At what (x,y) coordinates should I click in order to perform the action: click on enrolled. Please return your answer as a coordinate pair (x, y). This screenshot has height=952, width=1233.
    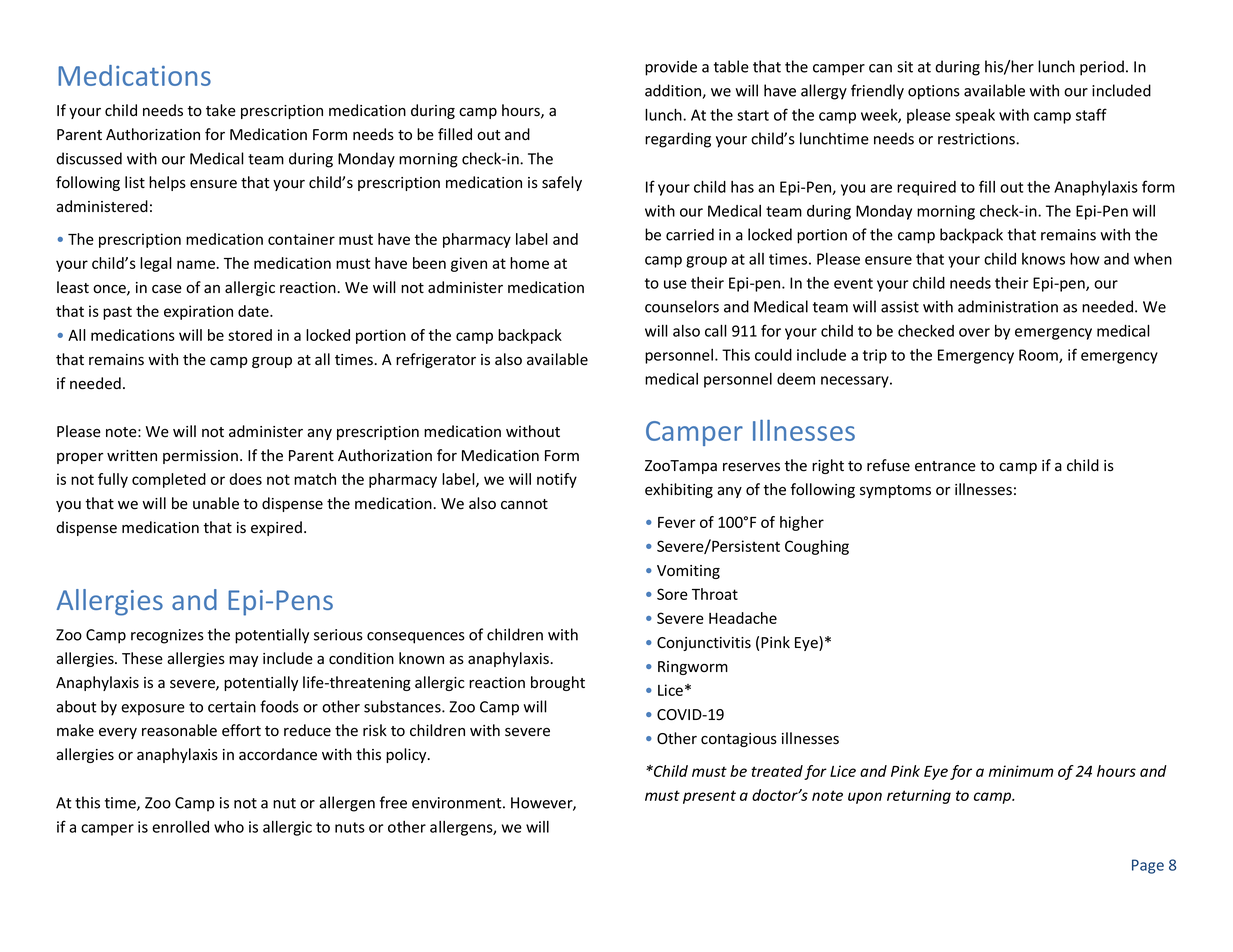
    Looking at the image, I should click on (180, 827).
